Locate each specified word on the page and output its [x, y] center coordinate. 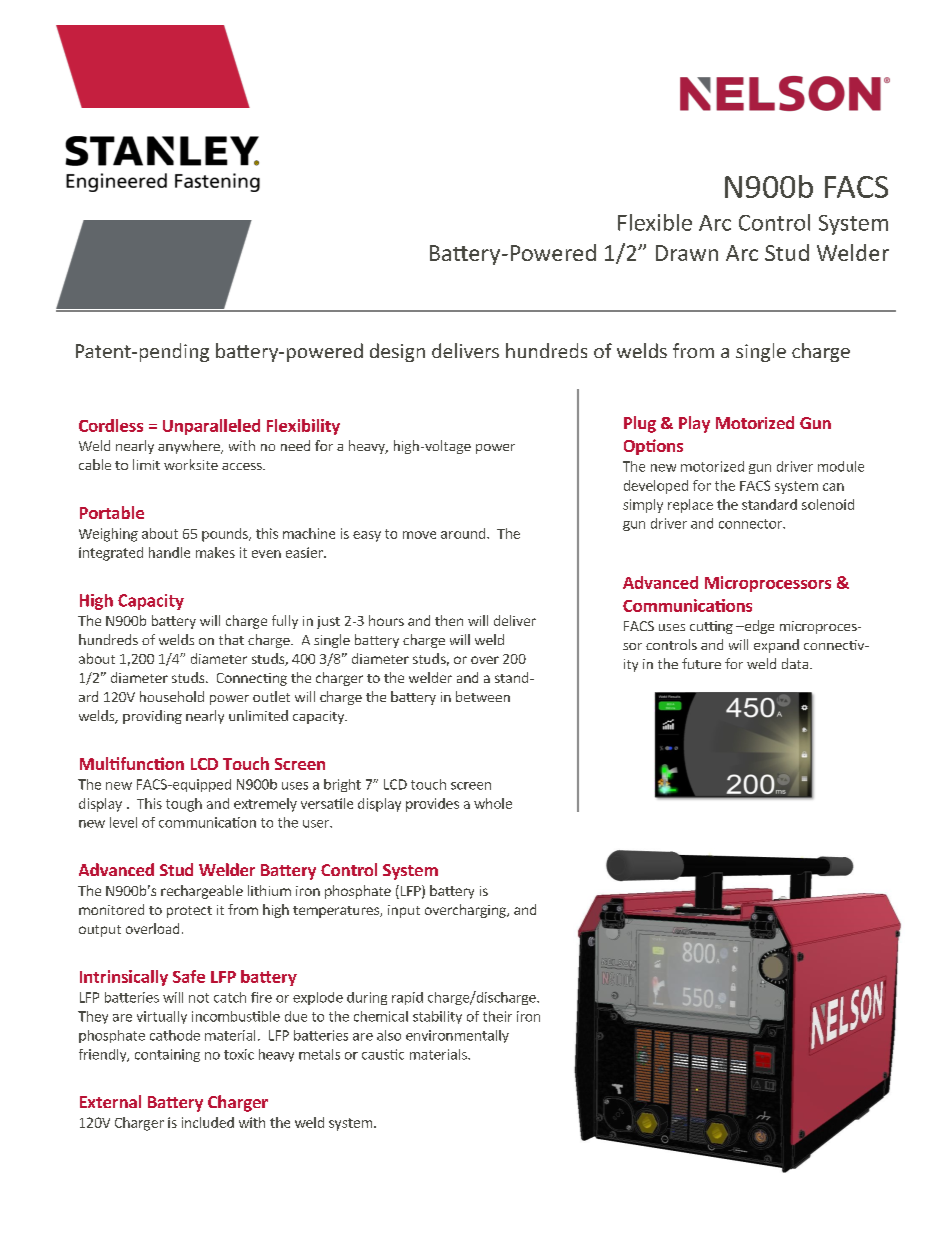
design [397, 352]
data [795, 663]
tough [184, 805]
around [463, 533]
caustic [383, 1054]
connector [751, 524]
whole [493, 803]
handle [169, 552]
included [208, 1122]
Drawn [687, 253]
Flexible [655, 222]
